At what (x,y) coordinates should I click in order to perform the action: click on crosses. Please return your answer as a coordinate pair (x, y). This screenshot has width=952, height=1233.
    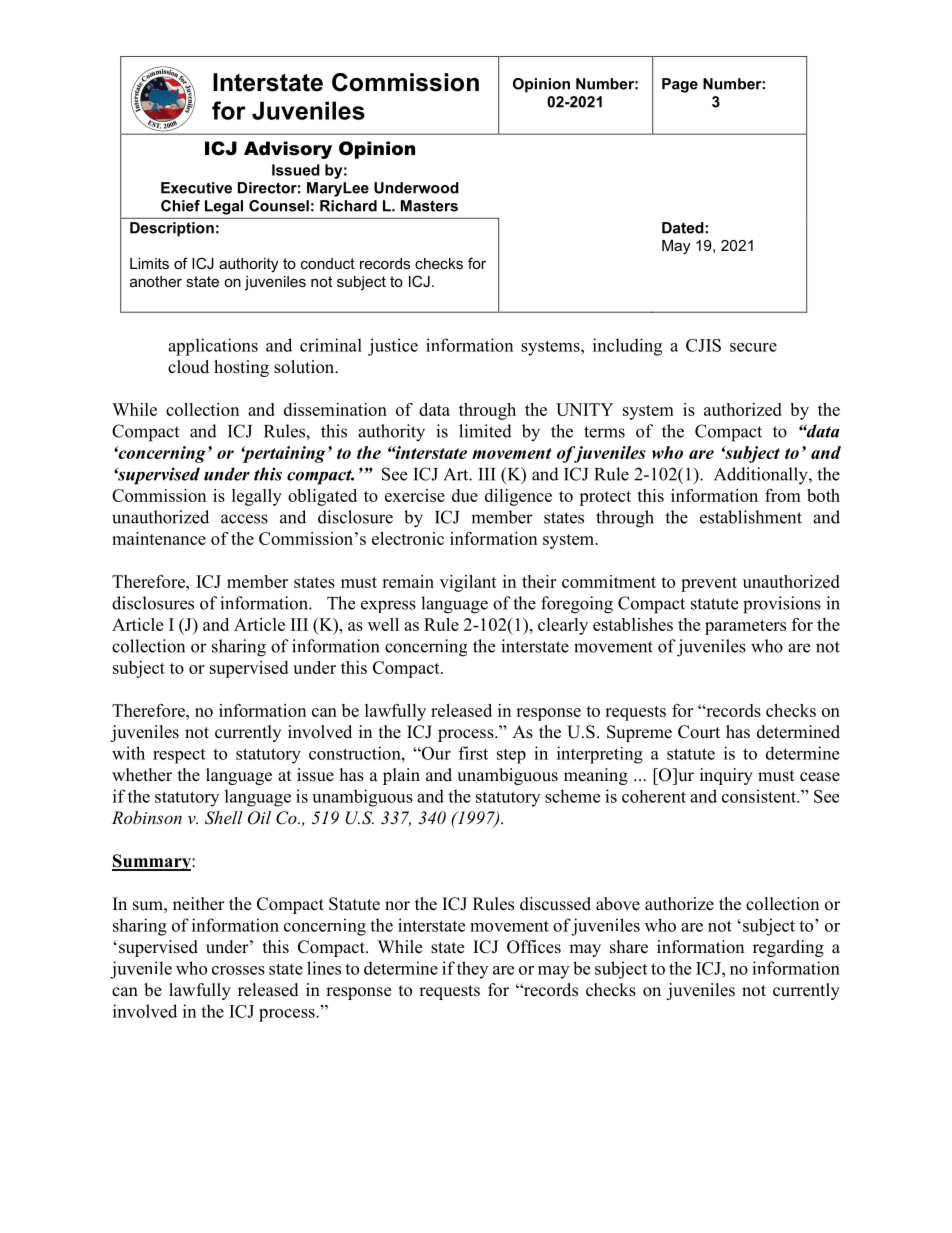
    Looking at the image, I should click on (238, 970).
